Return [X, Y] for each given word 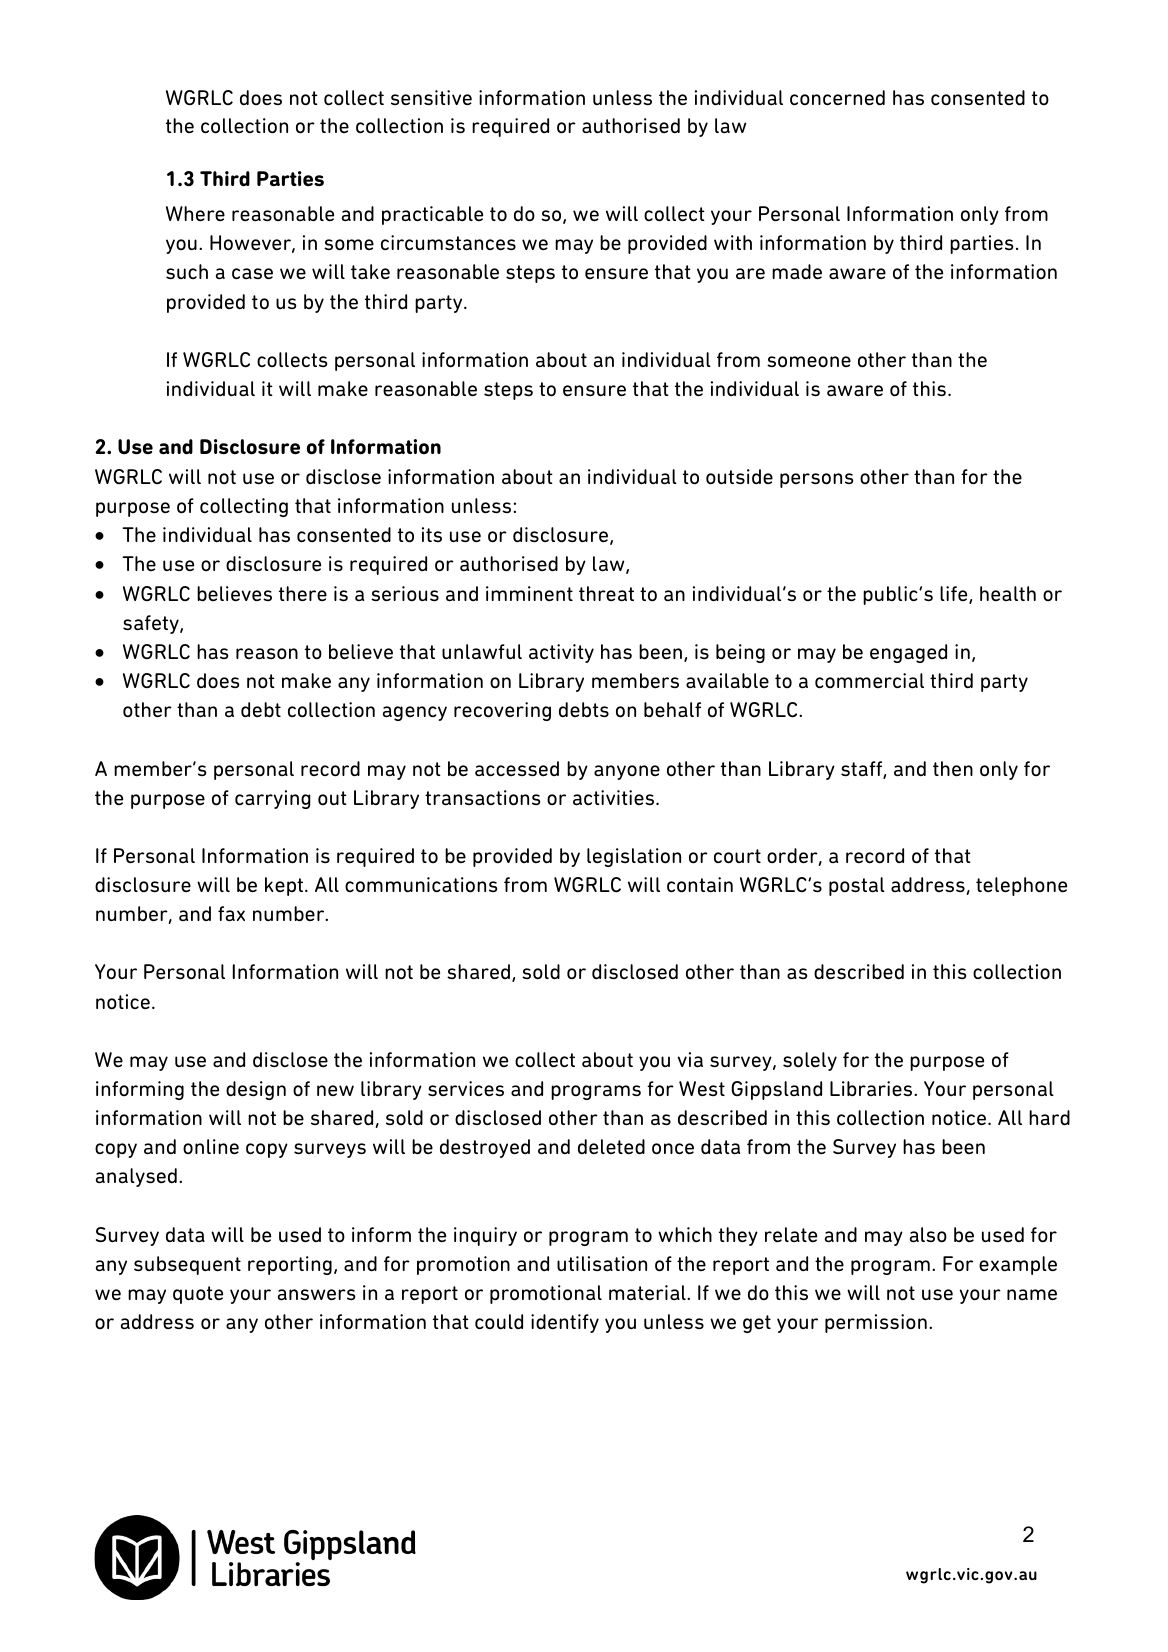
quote [198, 1295]
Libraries [872, 1088]
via [690, 1060]
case [252, 274]
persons [816, 480]
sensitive [431, 98]
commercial [869, 681]
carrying [273, 799]
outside [739, 477]
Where [195, 214]
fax [231, 914]
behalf [672, 709]
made [797, 272]
